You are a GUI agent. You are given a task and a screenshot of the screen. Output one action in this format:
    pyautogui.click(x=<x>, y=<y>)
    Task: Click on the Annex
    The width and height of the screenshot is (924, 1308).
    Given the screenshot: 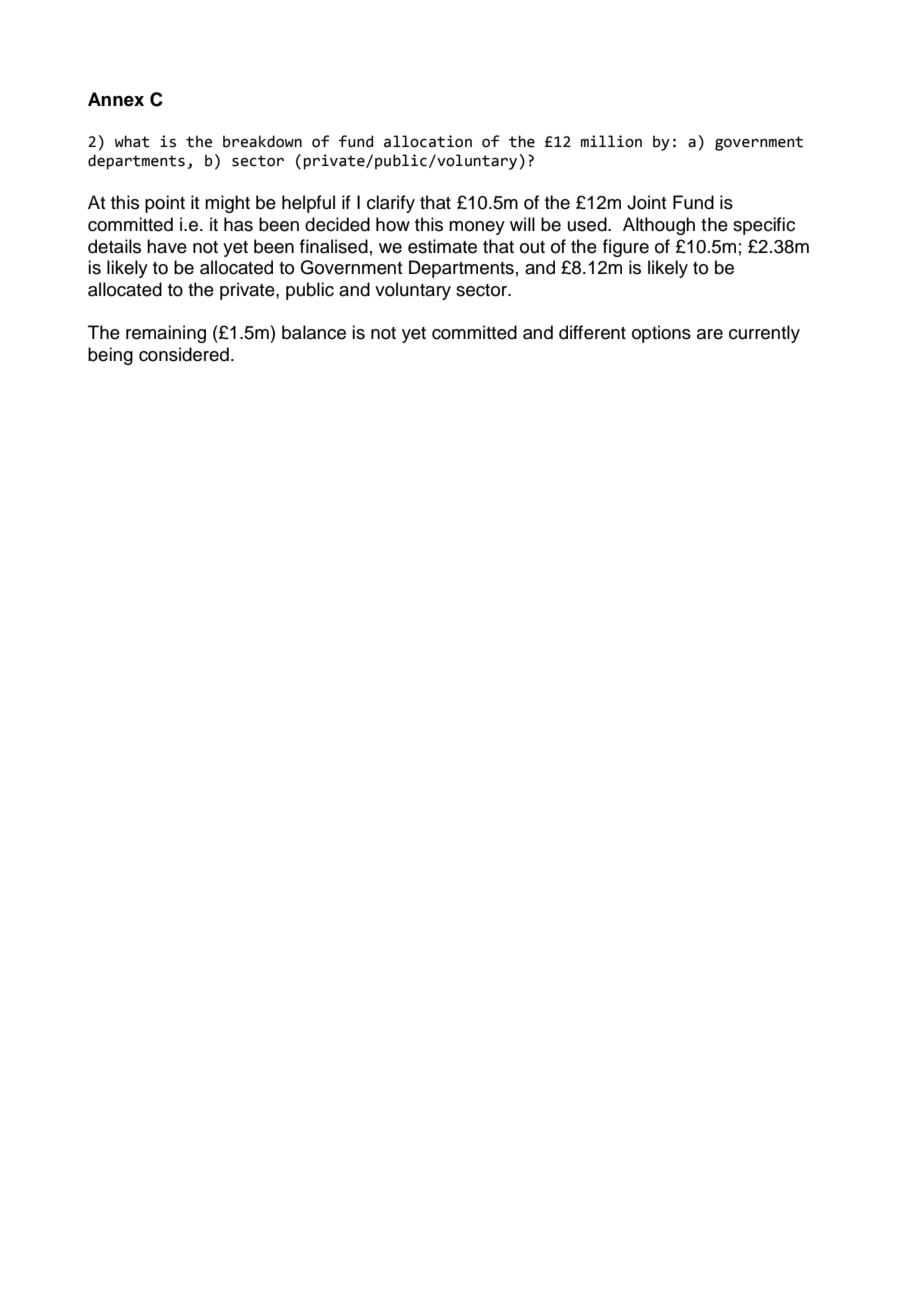 What is the action you would take?
    pyautogui.click(x=116, y=99)
